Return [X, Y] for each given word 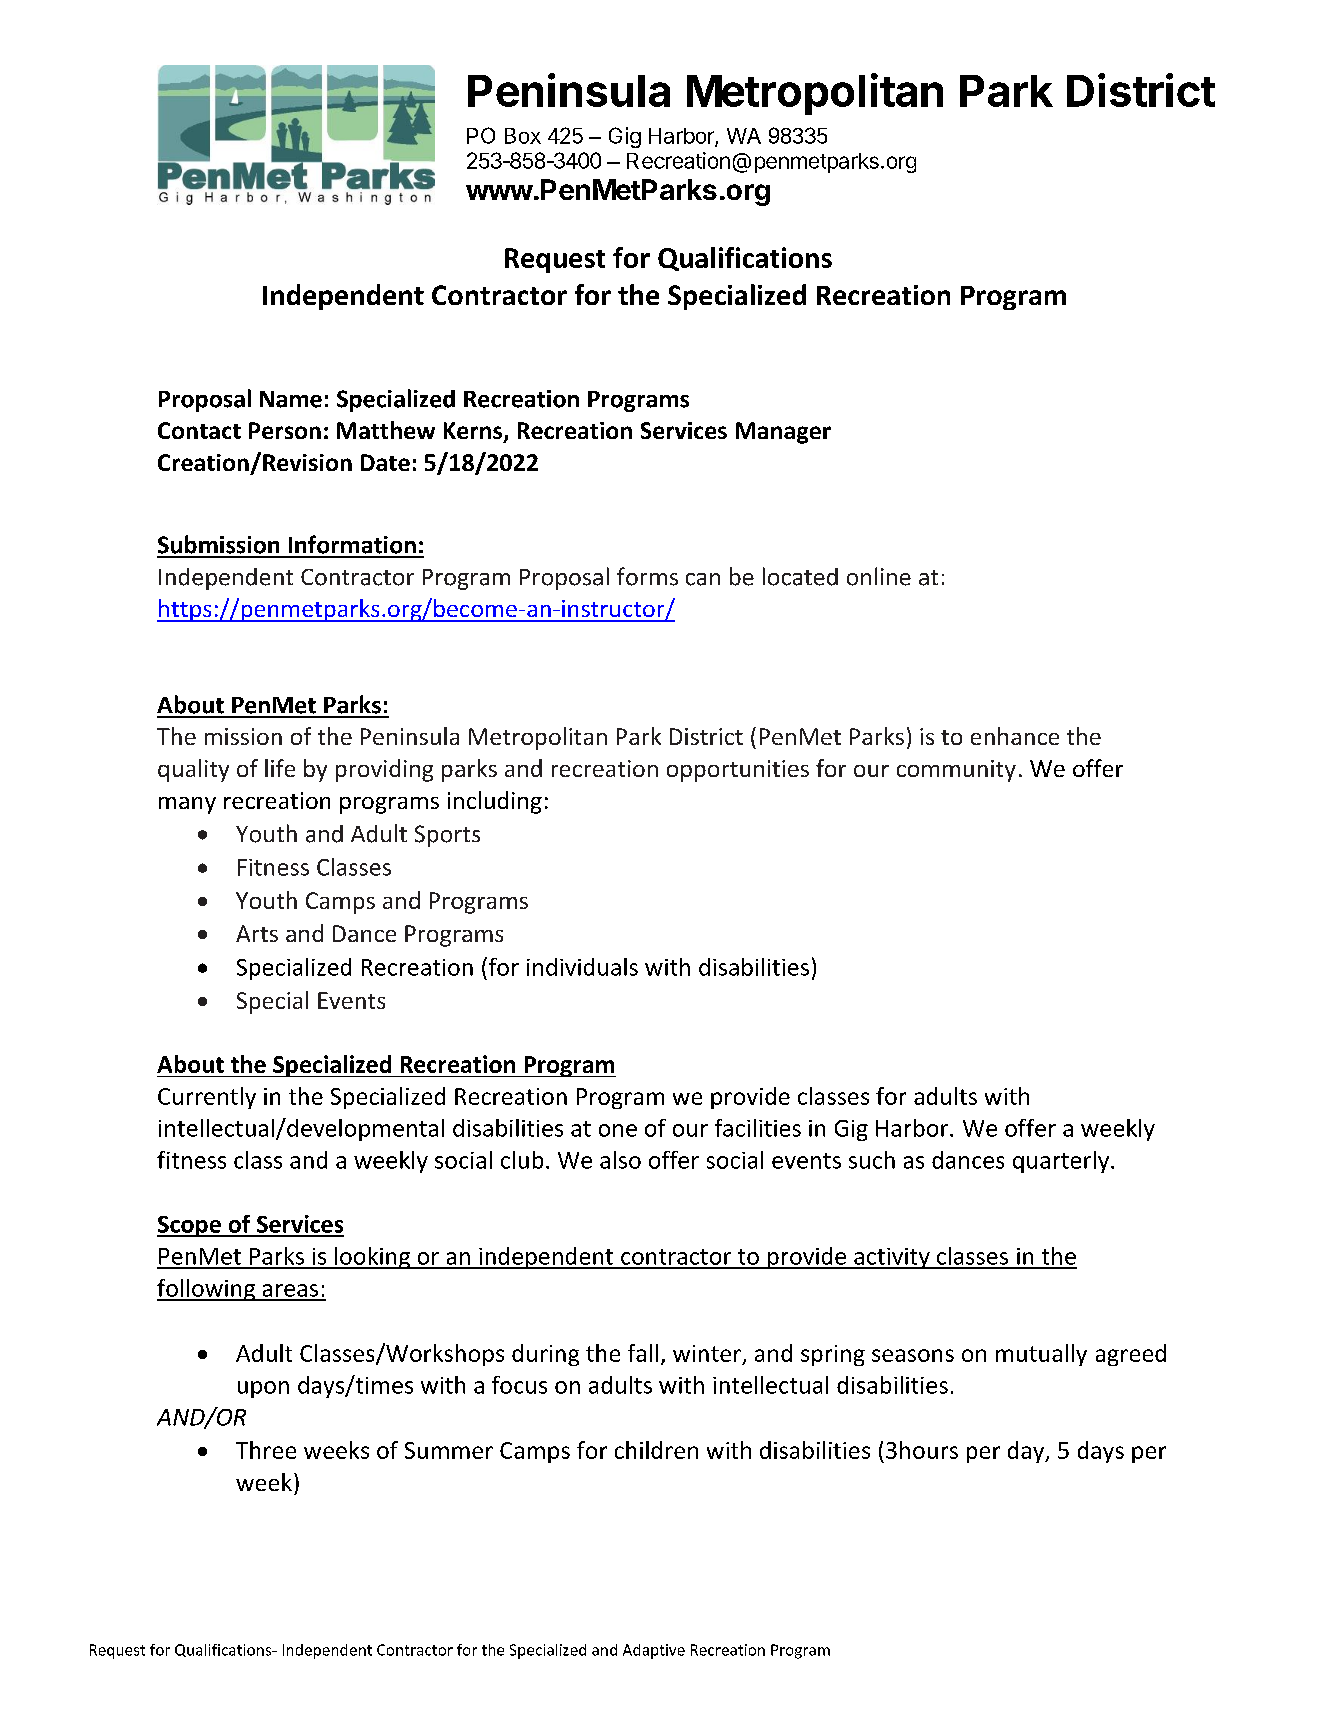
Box [523, 136]
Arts [257, 933]
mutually [1041, 1355]
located [800, 576]
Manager [783, 433]
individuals [582, 967]
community [956, 771]
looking [372, 1258]
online [879, 576]
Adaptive [654, 1651]
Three [266, 1450]
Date [385, 462]
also [620, 1160]
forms [647, 576]
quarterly [1062, 1162]
